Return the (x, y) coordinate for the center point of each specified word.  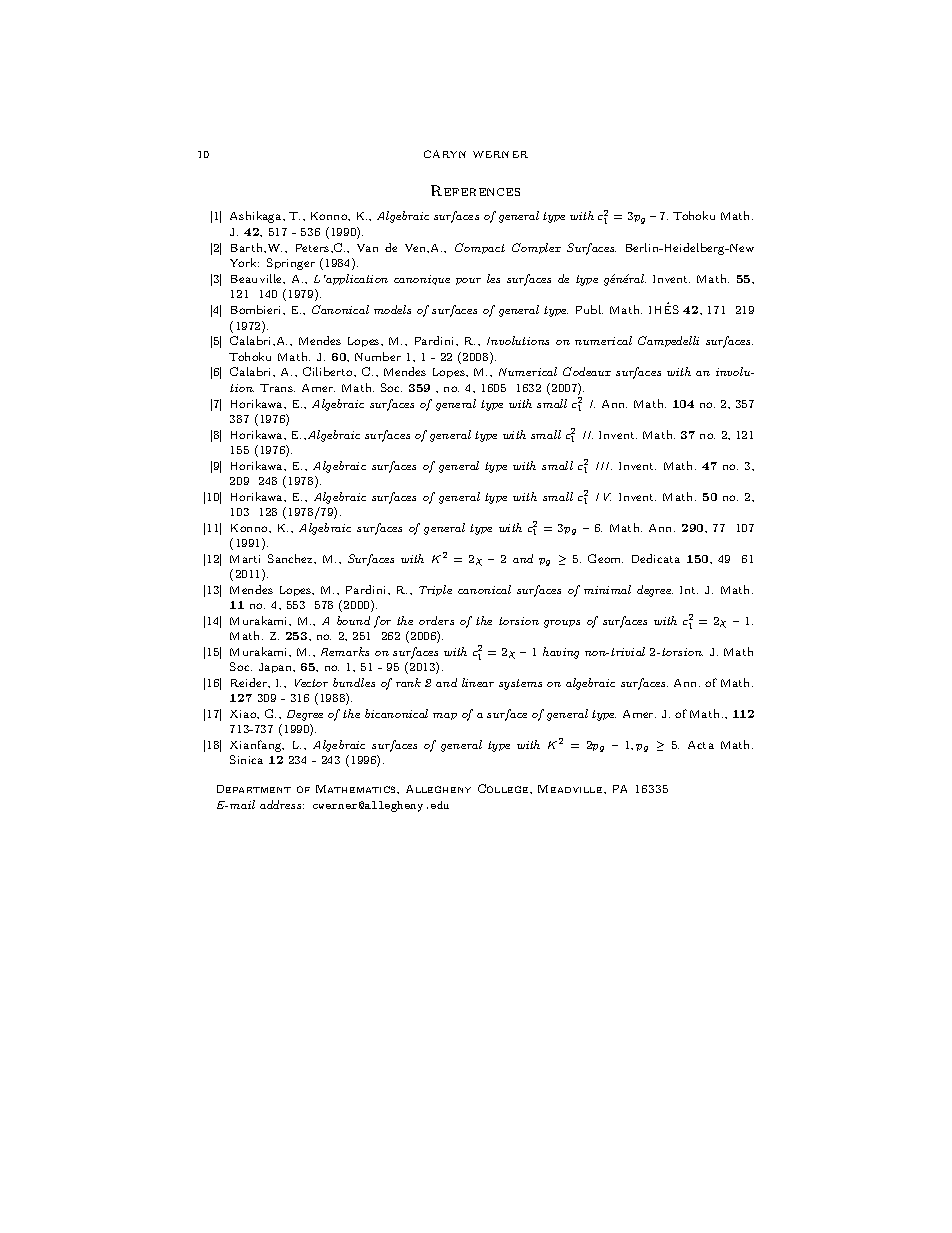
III (604, 466)
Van (367, 248)
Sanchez (291, 558)
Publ (589, 309)
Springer (291, 264)
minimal (607, 589)
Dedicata (656, 558)
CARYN (445, 154)
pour (468, 281)
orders (436, 620)
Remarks (345, 651)
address (282, 804)
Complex (536, 248)
